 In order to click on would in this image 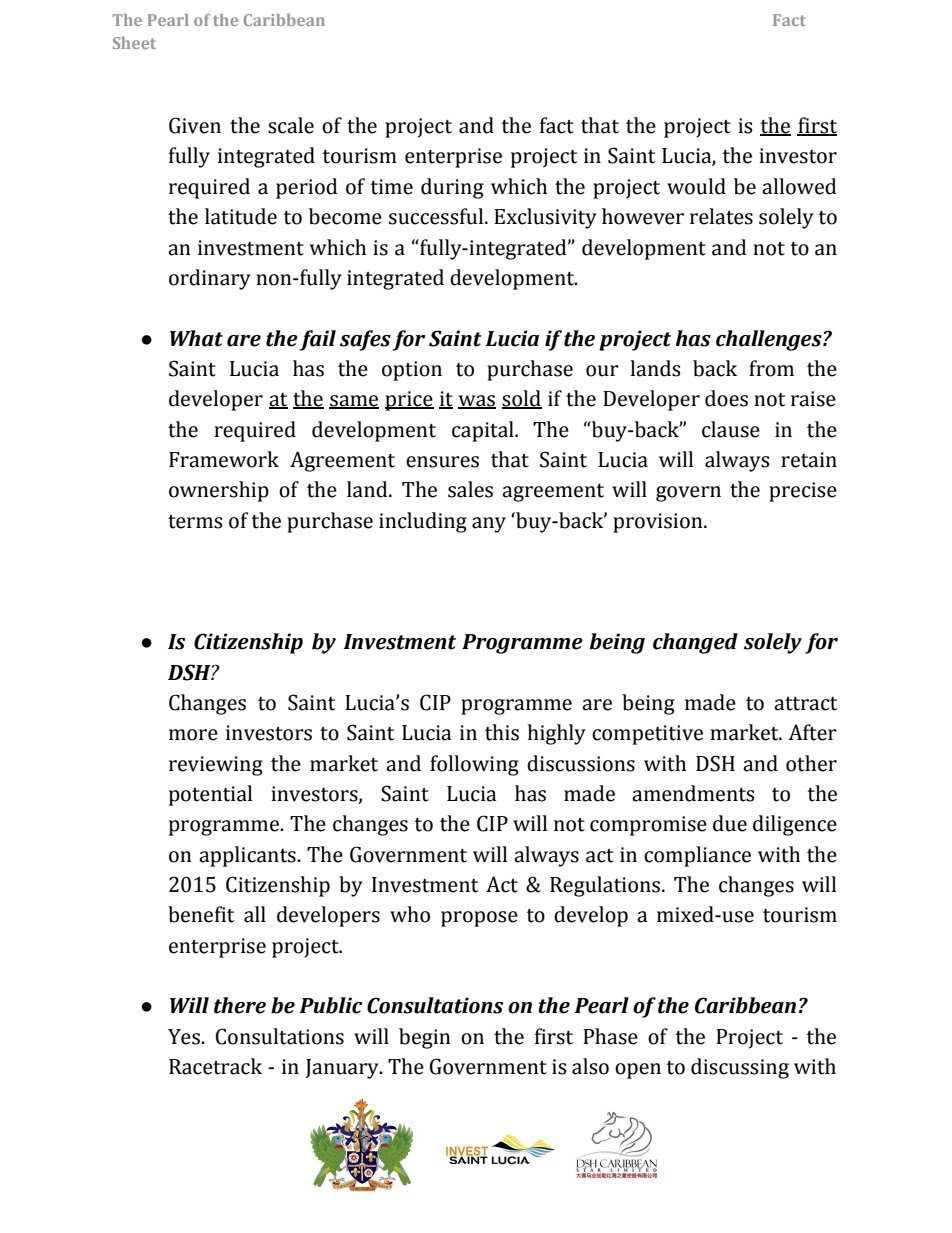, I will do `click(696, 186)`.
